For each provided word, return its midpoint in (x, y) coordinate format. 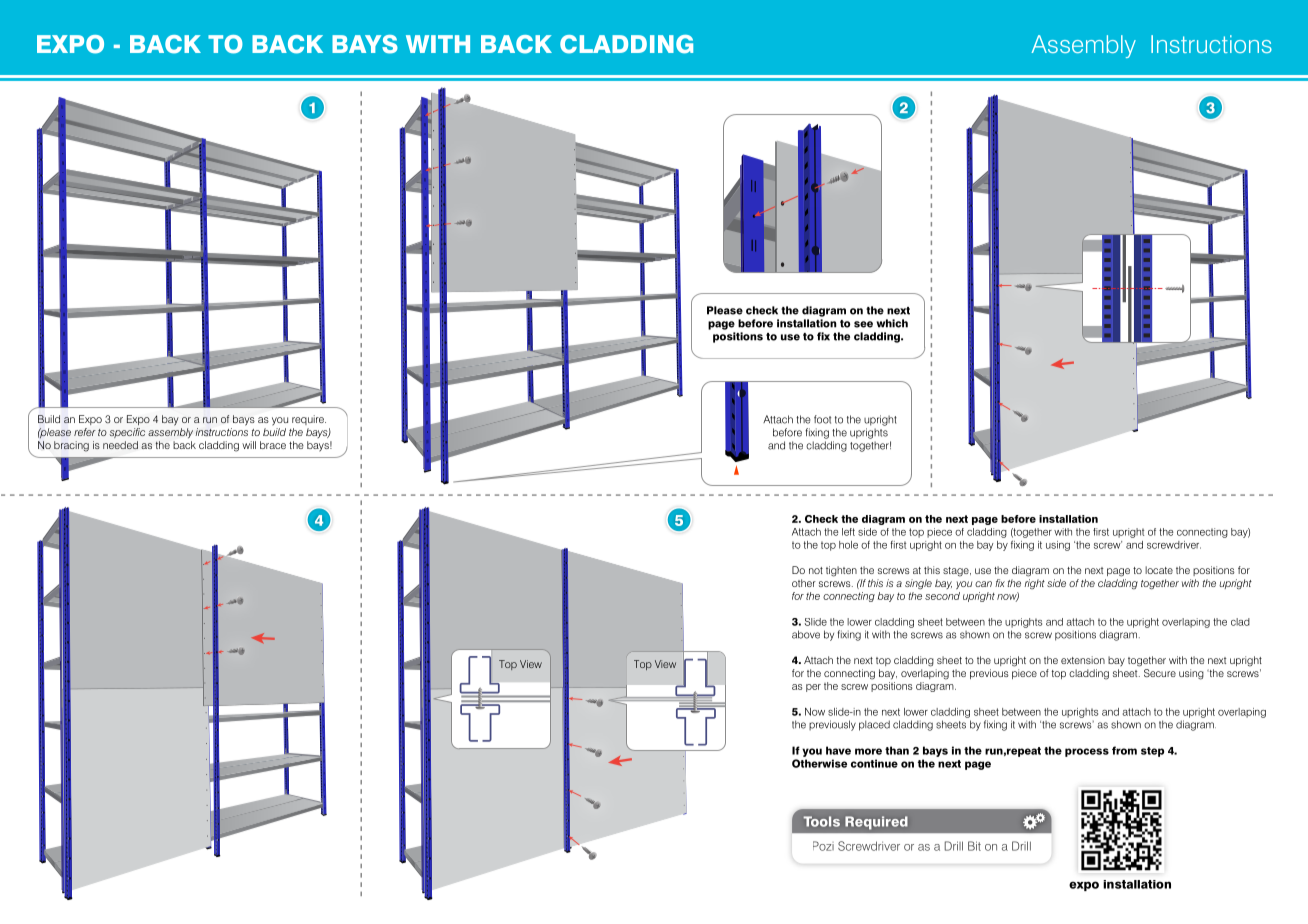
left (848, 532)
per (813, 688)
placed (874, 725)
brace (273, 445)
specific (127, 433)
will (249, 445)
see (863, 324)
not (816, 570)
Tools (822, 821)
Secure (1160, 673)
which (892, 323)
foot (822, 419)
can (983, 584)
